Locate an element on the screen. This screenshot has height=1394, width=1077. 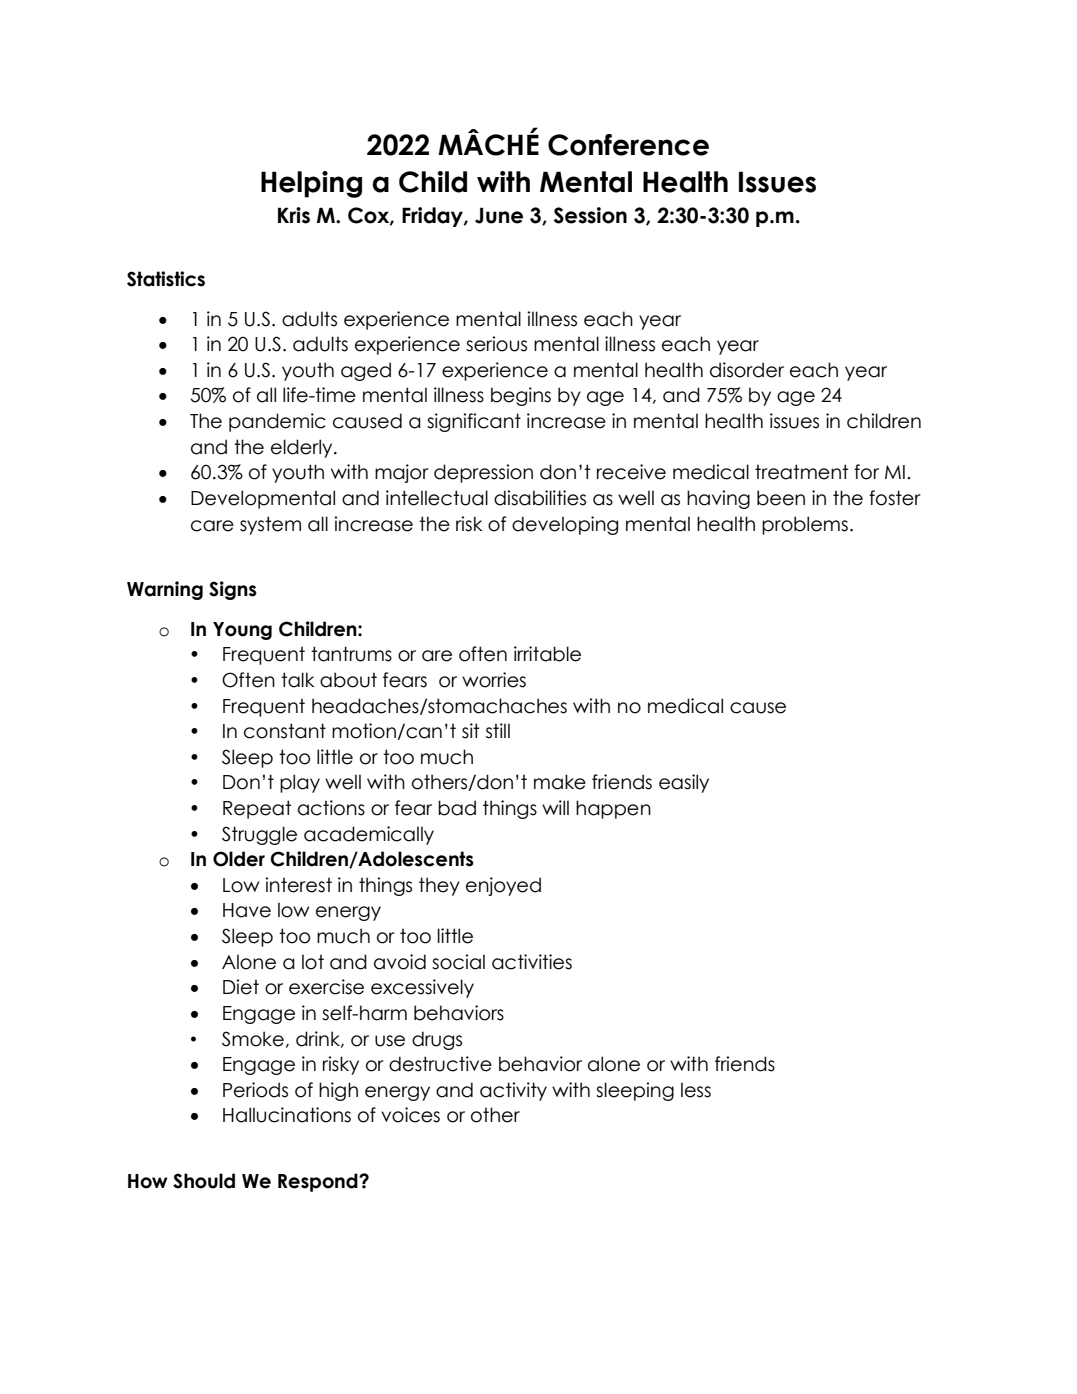
Have is located at coordinates (247, 910).
